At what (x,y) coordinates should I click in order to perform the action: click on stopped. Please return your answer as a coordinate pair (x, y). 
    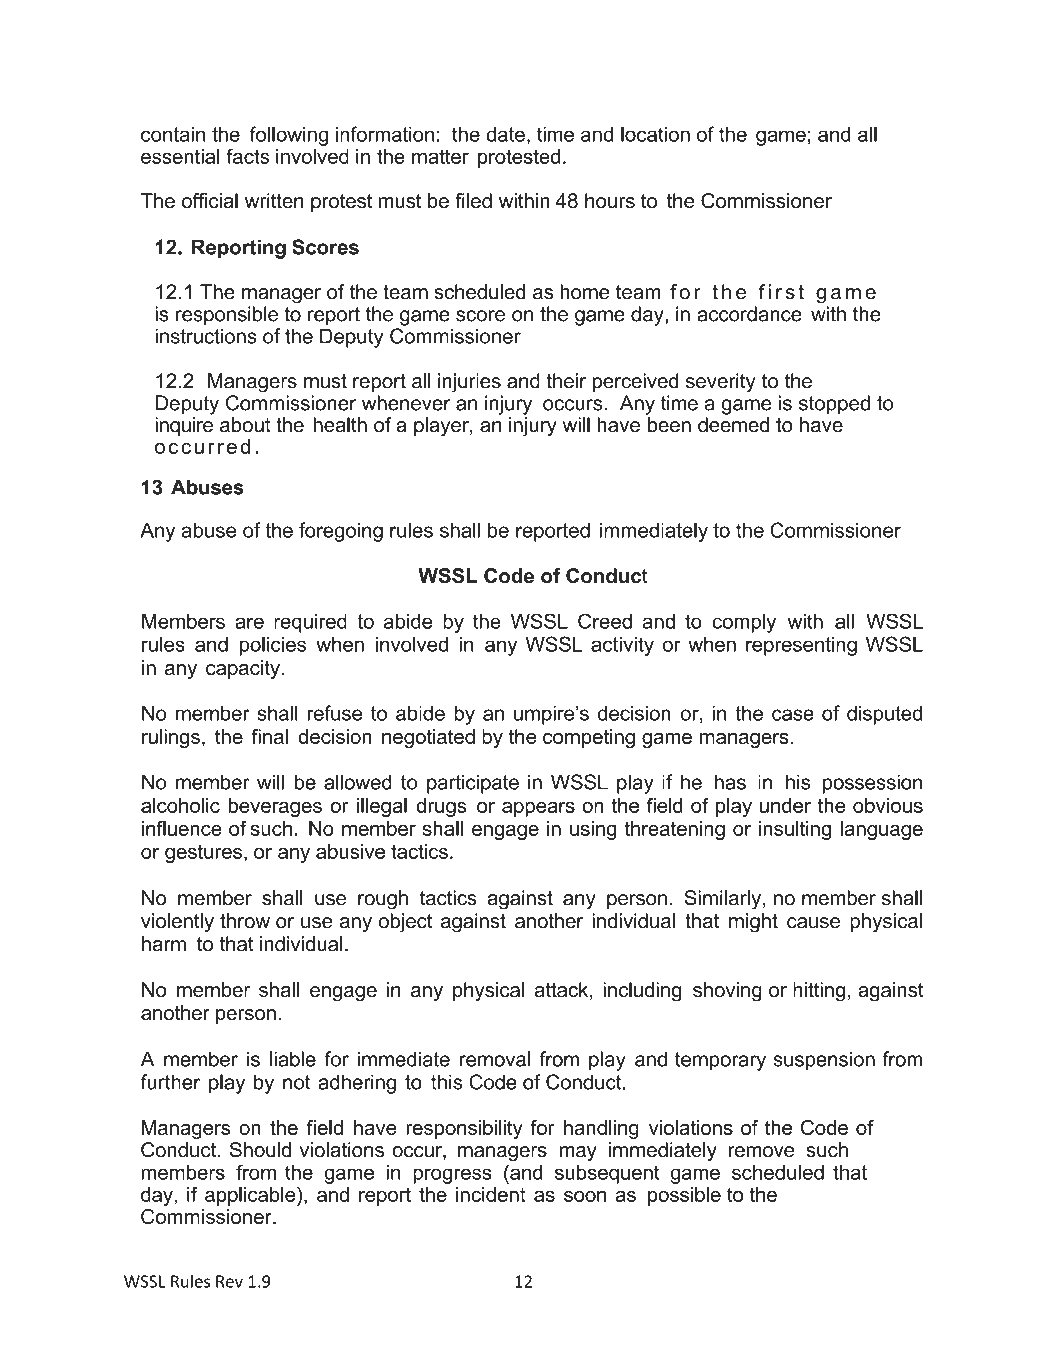
    Looking at the image, I should click on (834, 405).
